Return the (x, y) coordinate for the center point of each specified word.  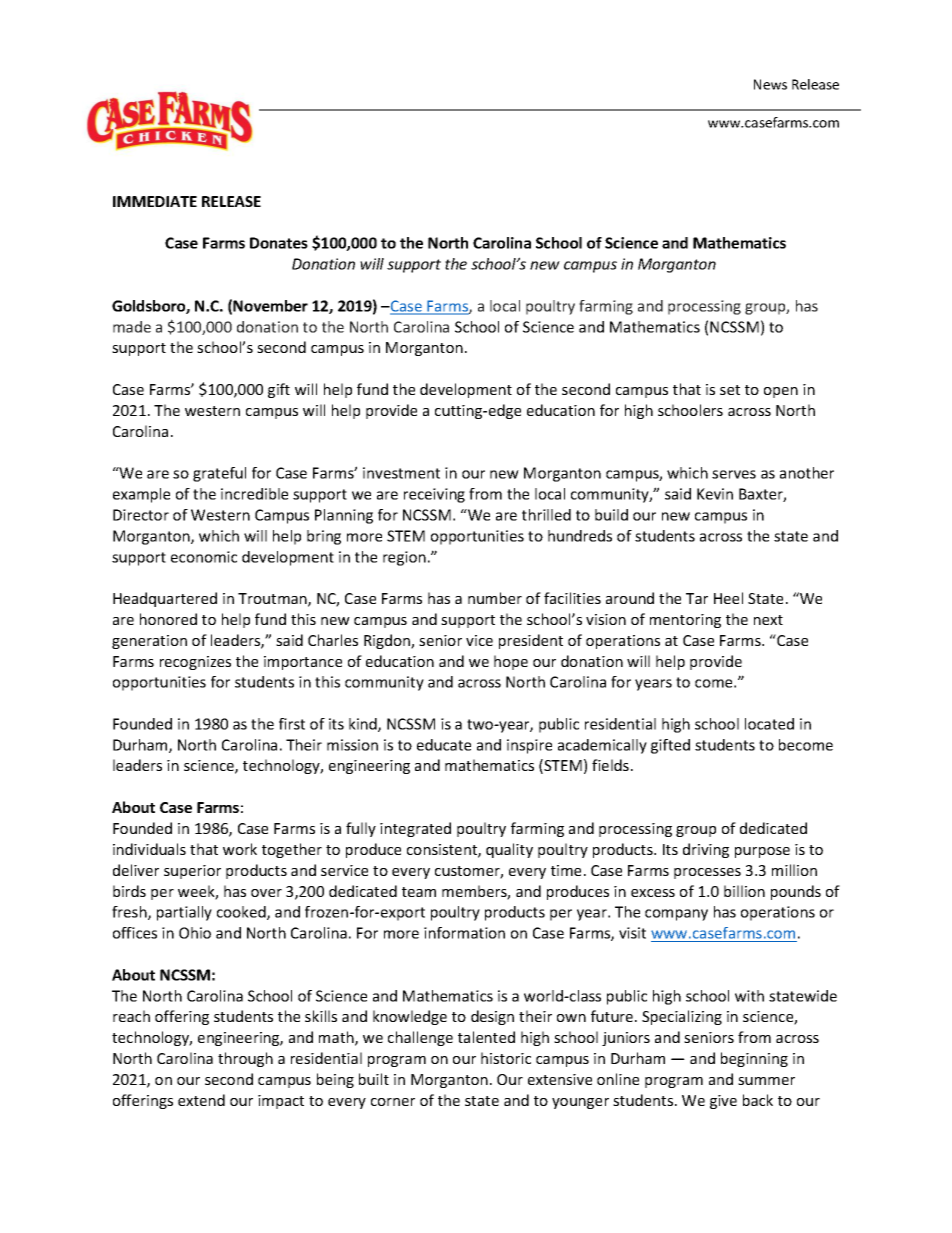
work (240, 849)
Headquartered (165, 599)
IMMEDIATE (155, 201)
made (132, 327)
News (770, 84)
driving (706, 850)
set (730, 390)
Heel (728, 598)
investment (401, 473)
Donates (279, 243)
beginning (754, 1059)
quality (509, 850)
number (495, 598)
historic (506, 1058)
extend (201, 1100)
